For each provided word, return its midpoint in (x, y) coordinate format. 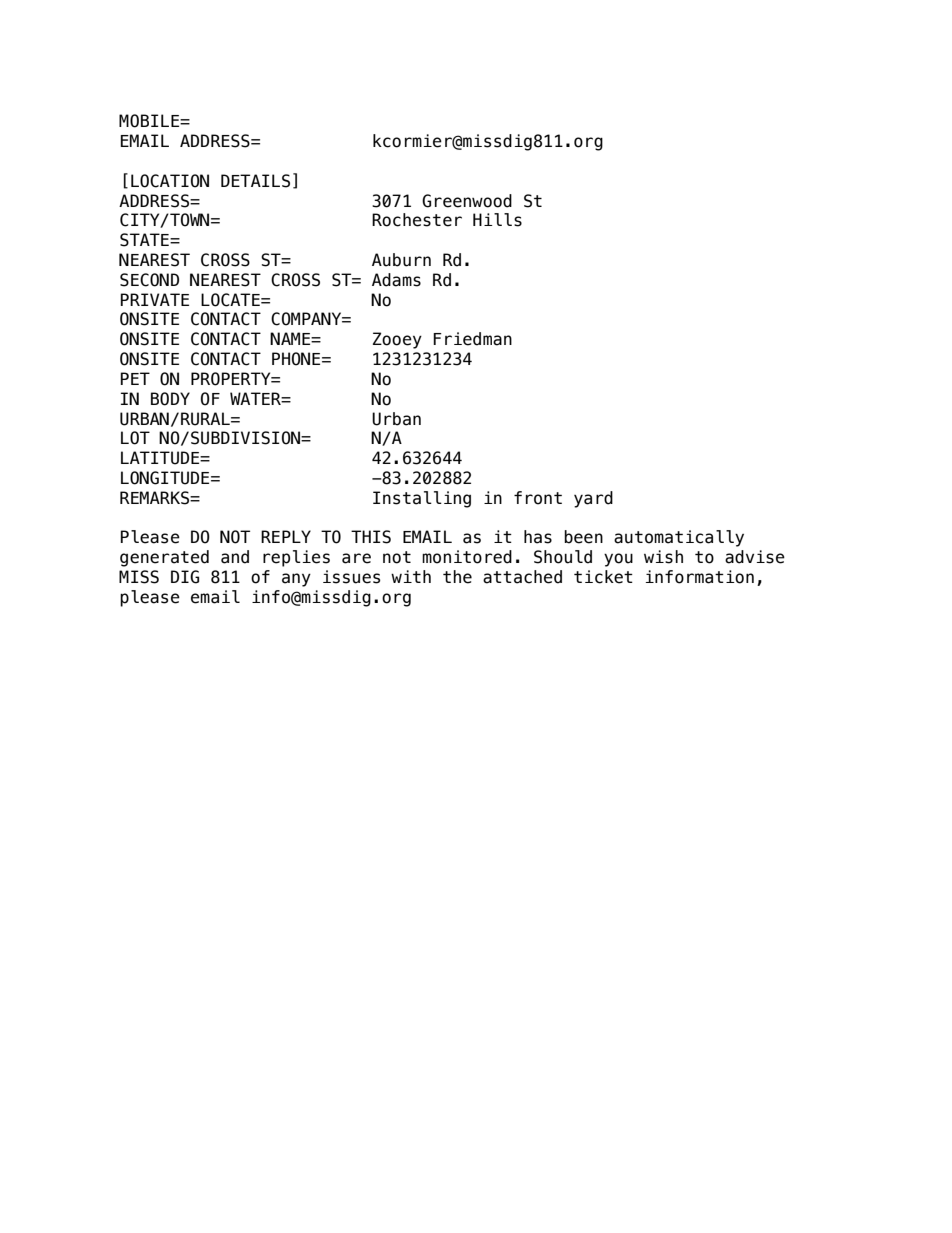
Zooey (397, 340)
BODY (170, 399)
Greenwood (467, 201)
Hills (497, 220)
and (235, 557)
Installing (422, 499)
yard (593, 499)
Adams (396, 280)
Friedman (472, 339)
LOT (135, 438)
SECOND (149, 280)
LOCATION (170, 181)
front (538, 498)
